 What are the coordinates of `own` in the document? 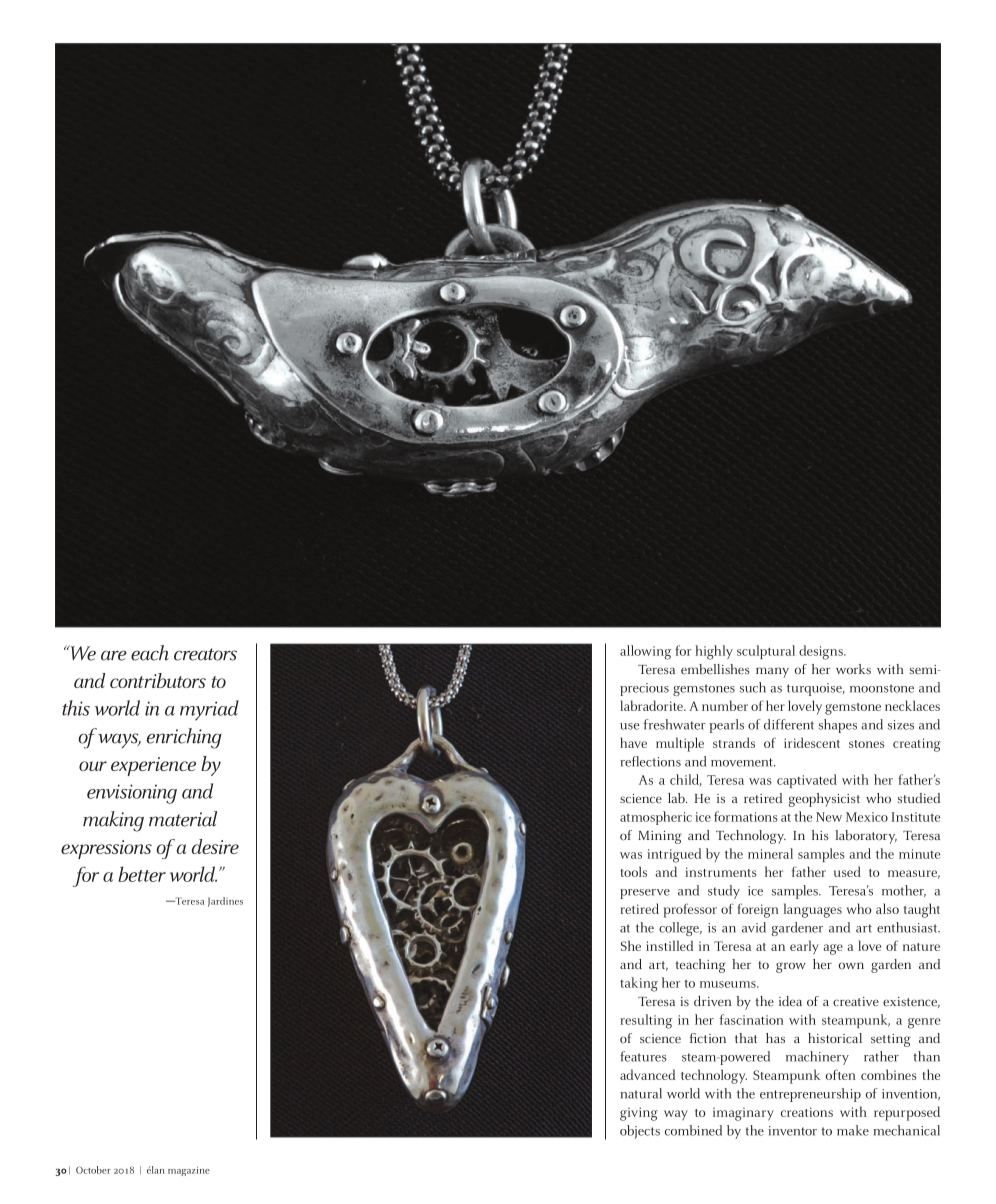 It's located at (851, 965).
